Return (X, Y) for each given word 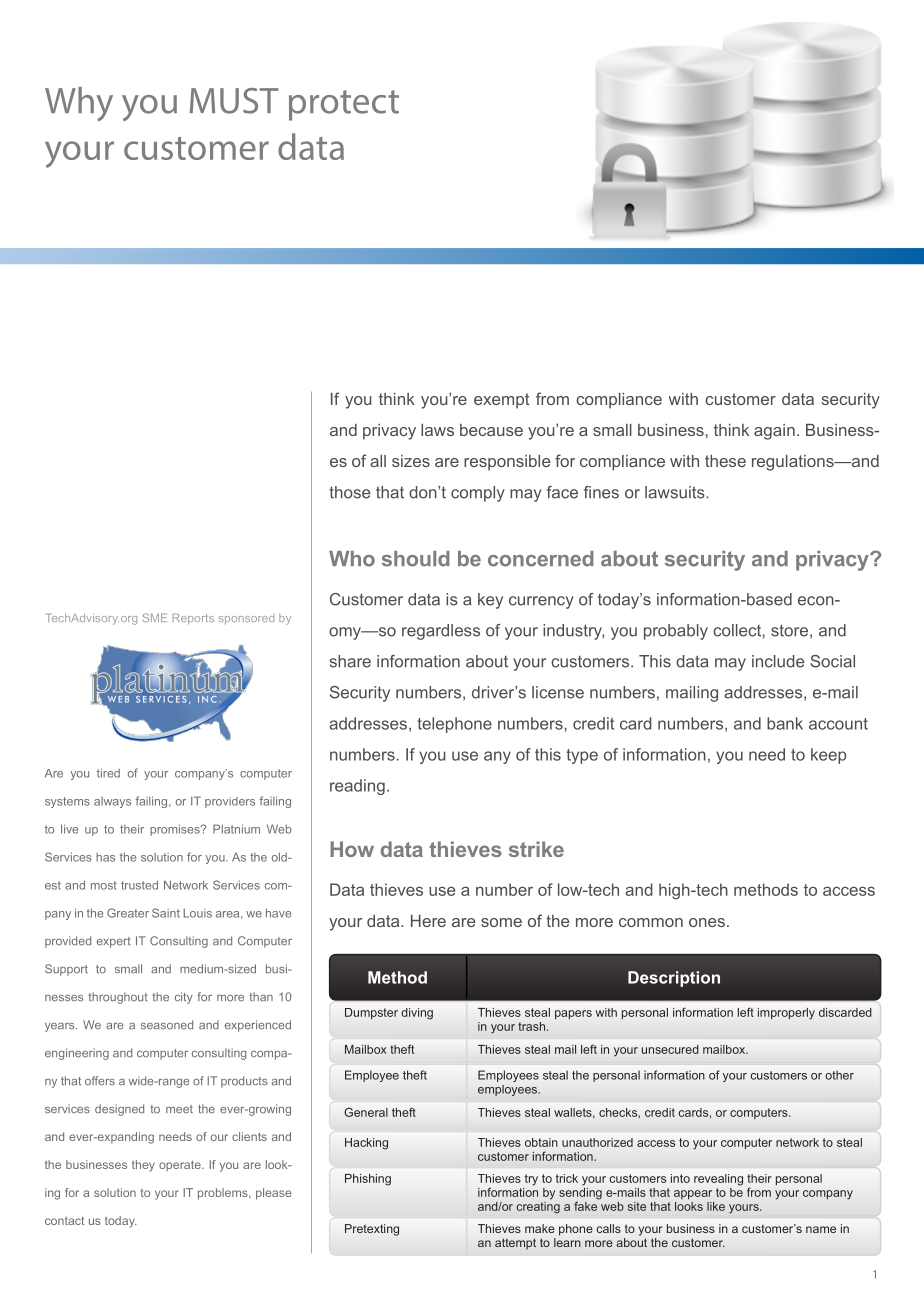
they (143, 1166)
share (350, 661)
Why (79, 104)
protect (344, 105)
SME (155, 617)
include (778, 661)
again (774, 432)
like (716, 1206)
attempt (515, 1244)
